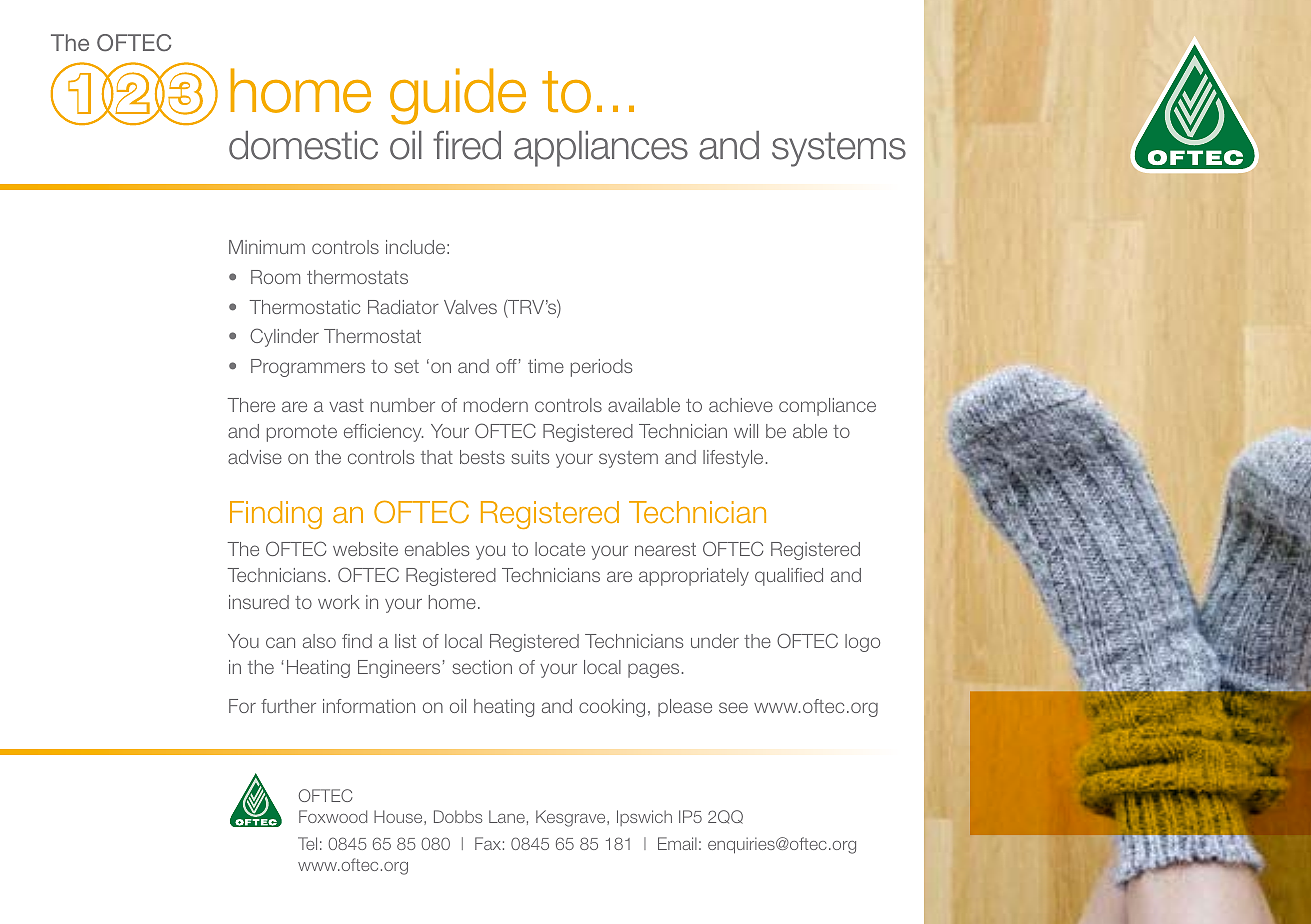 Image resolution: width=1311 pixels, height=924 pixels. What do you see at coordinates (275, 277) in the screenshot?
I see `Room` at bounding box center [275, 277].
